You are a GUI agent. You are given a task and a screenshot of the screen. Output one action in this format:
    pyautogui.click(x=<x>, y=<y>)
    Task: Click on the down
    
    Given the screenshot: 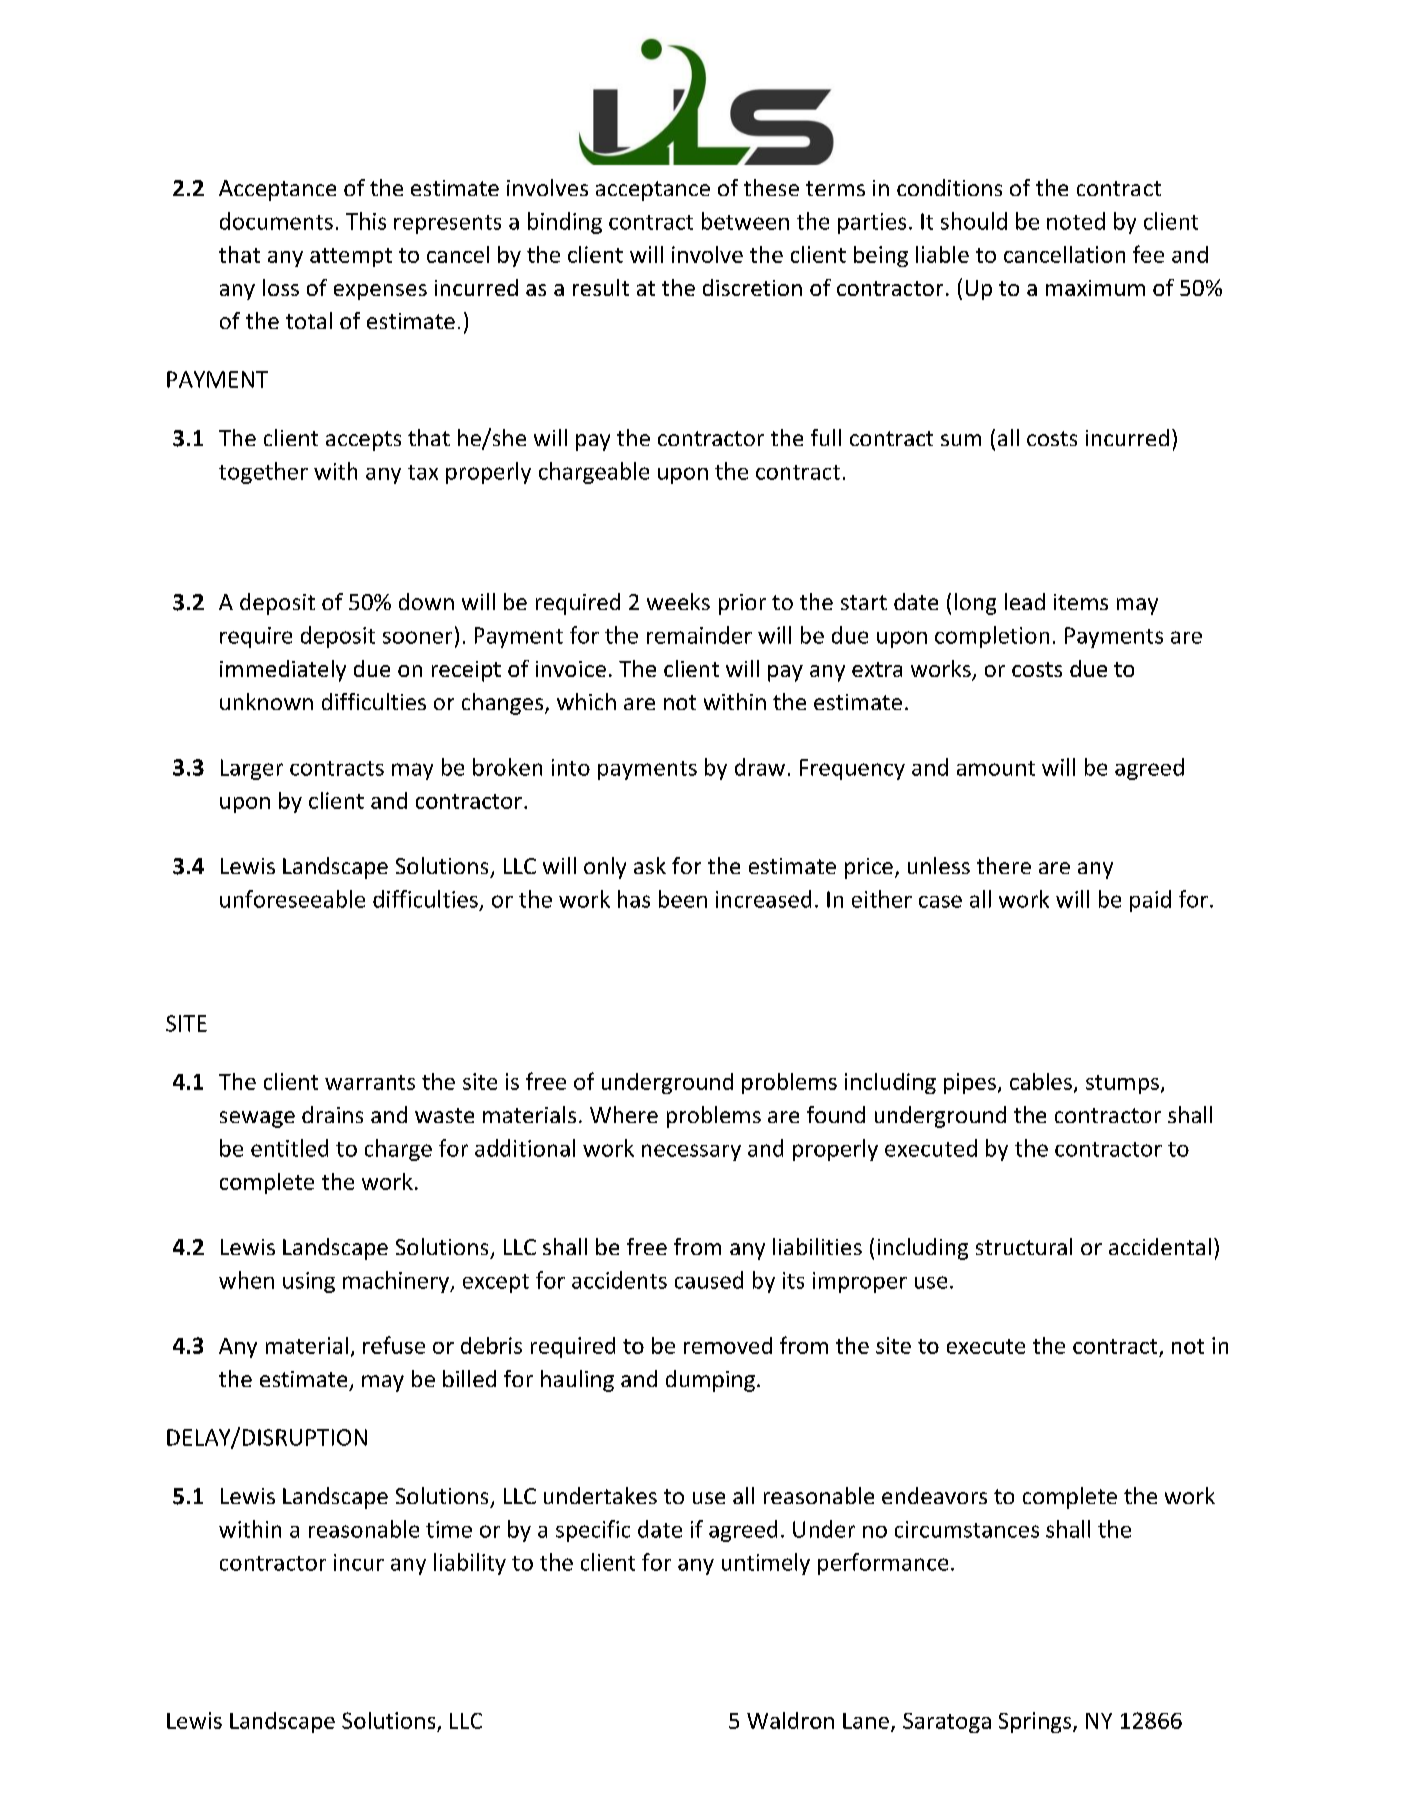 What is the action you would take?
    pyautogui.click(x=426, y=601)
